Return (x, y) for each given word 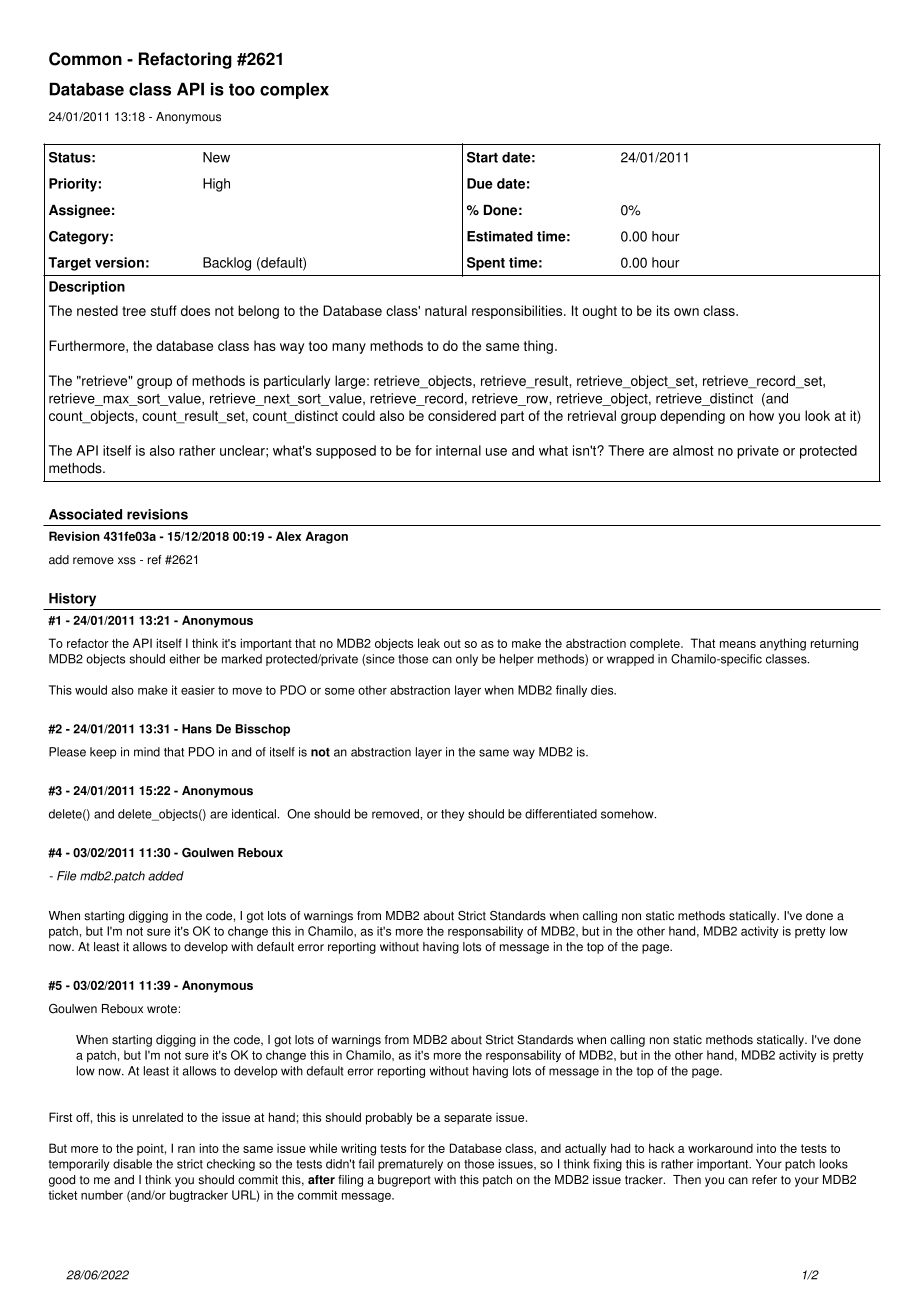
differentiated (561, 814)
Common (85, 59)
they (452, 815)
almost (693, 450)
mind (147, 752)
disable (132, 1164)
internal (458, 450)
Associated (85, 514)
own (686, 312)
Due (480, 183)
